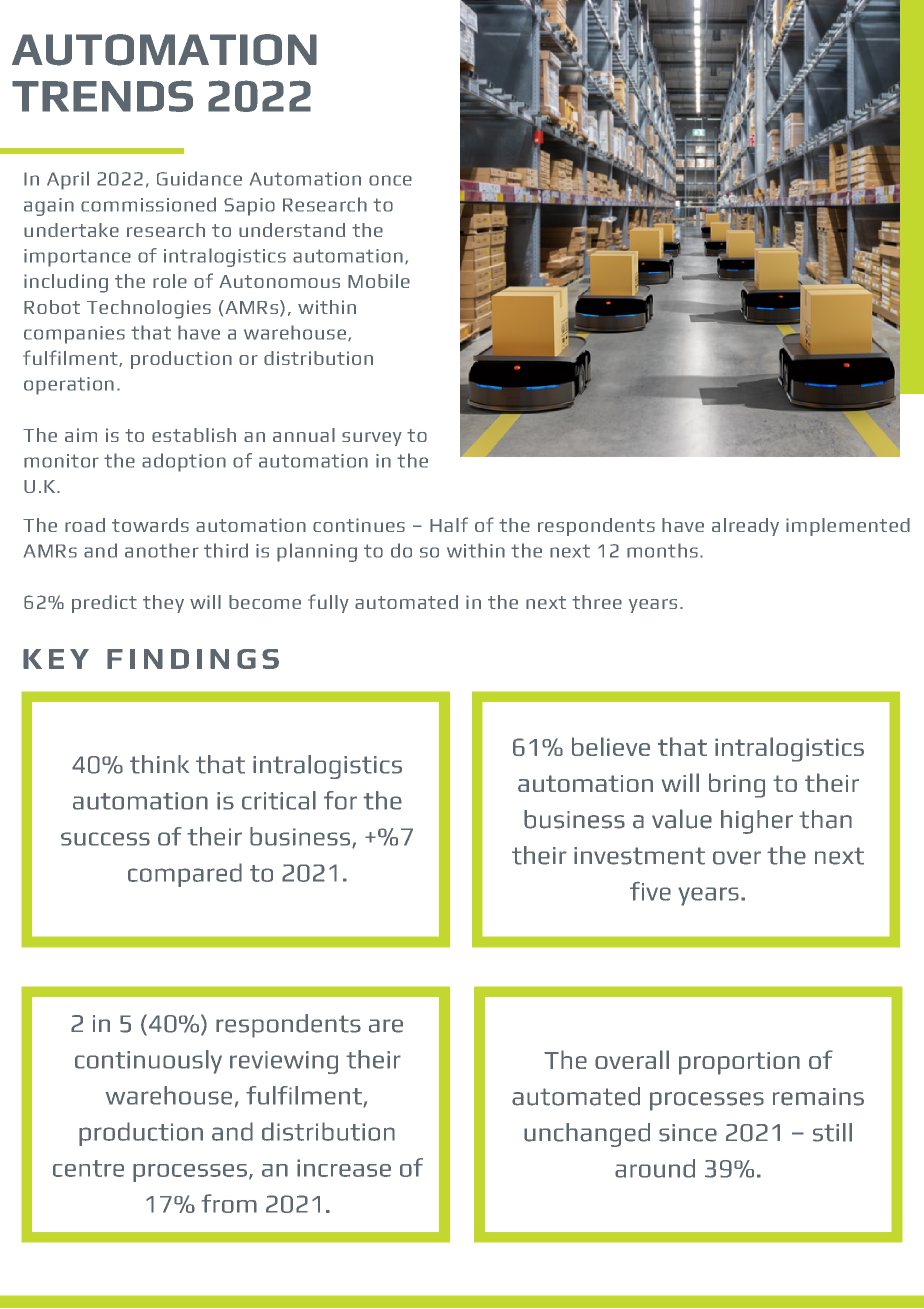  What do you see at coordinates (662, 550) in the screenshot?
I see `months` at bounding box center [662, 550].
